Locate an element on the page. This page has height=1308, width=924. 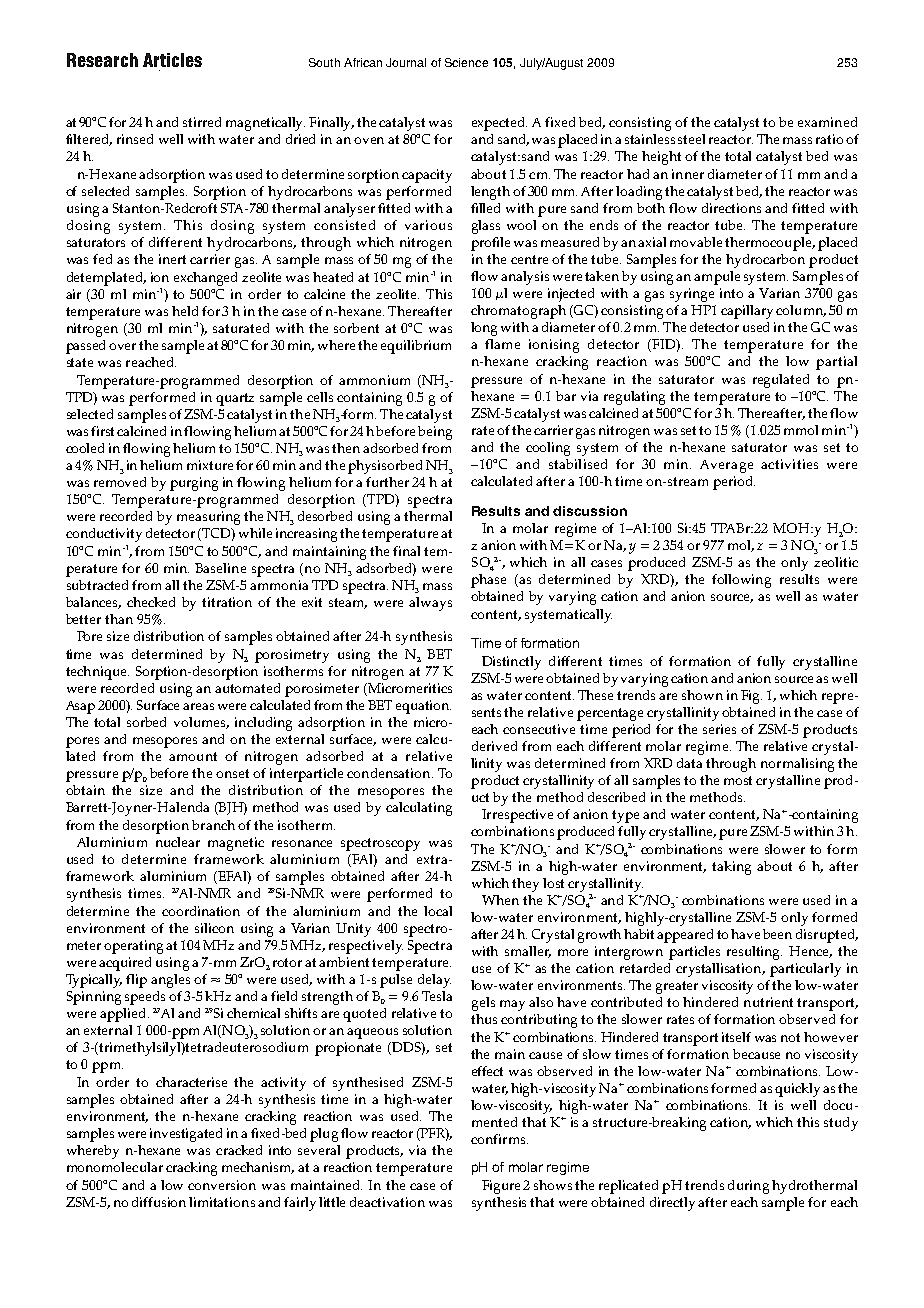
stirred is located at coordinates (202, 122).
